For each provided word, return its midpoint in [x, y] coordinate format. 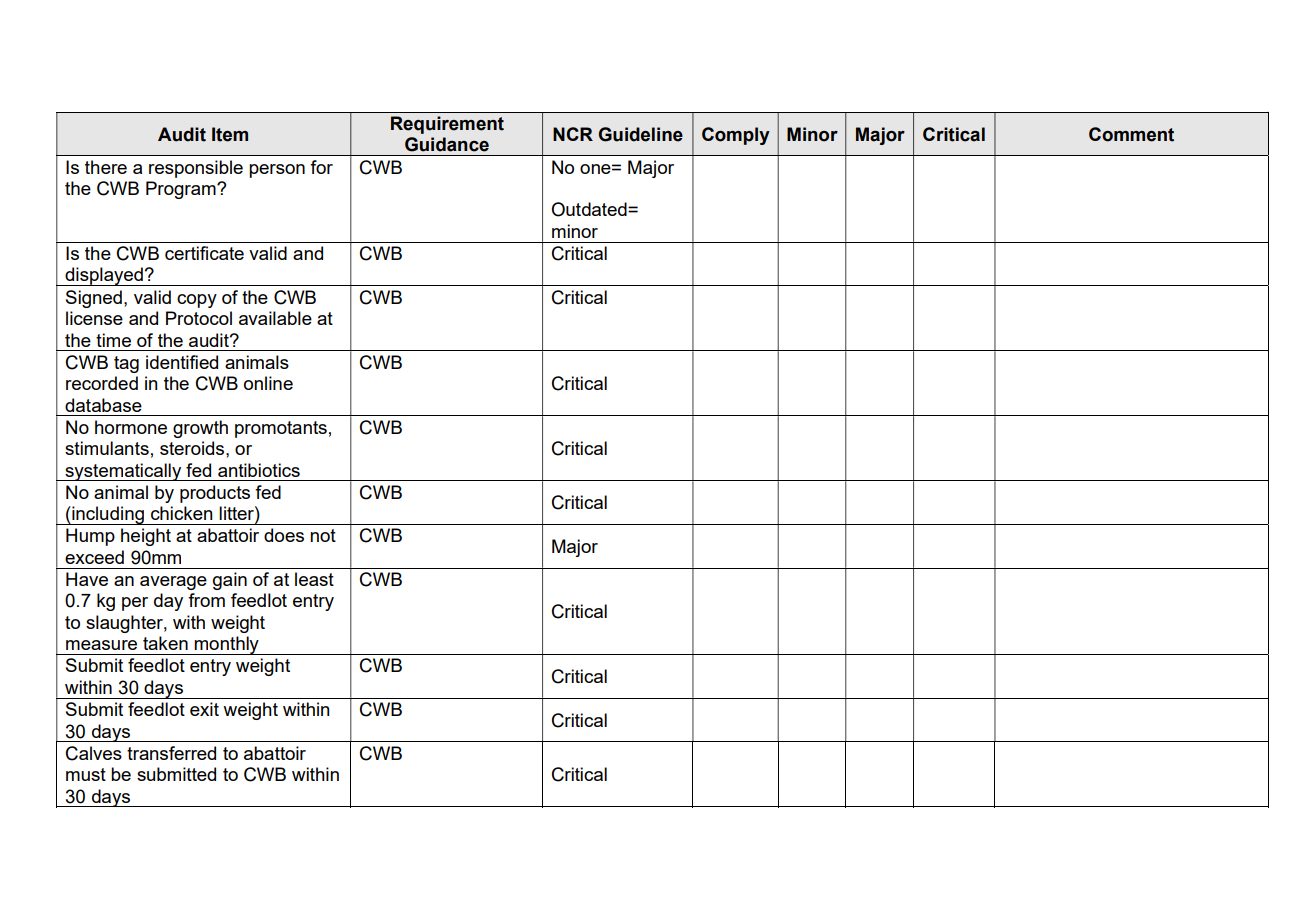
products [215, 494]
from [206, 600]
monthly [227, 645]
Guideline [641, 134]
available [275, 318]
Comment [1131, 134]
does [284, 535]
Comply [736, 136]
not [323, 535]
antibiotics [259, 470]
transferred [171, 753]
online [268, 383]
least [314, 579]
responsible [196, 169]
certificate [204, 253]
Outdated [590, 209]
